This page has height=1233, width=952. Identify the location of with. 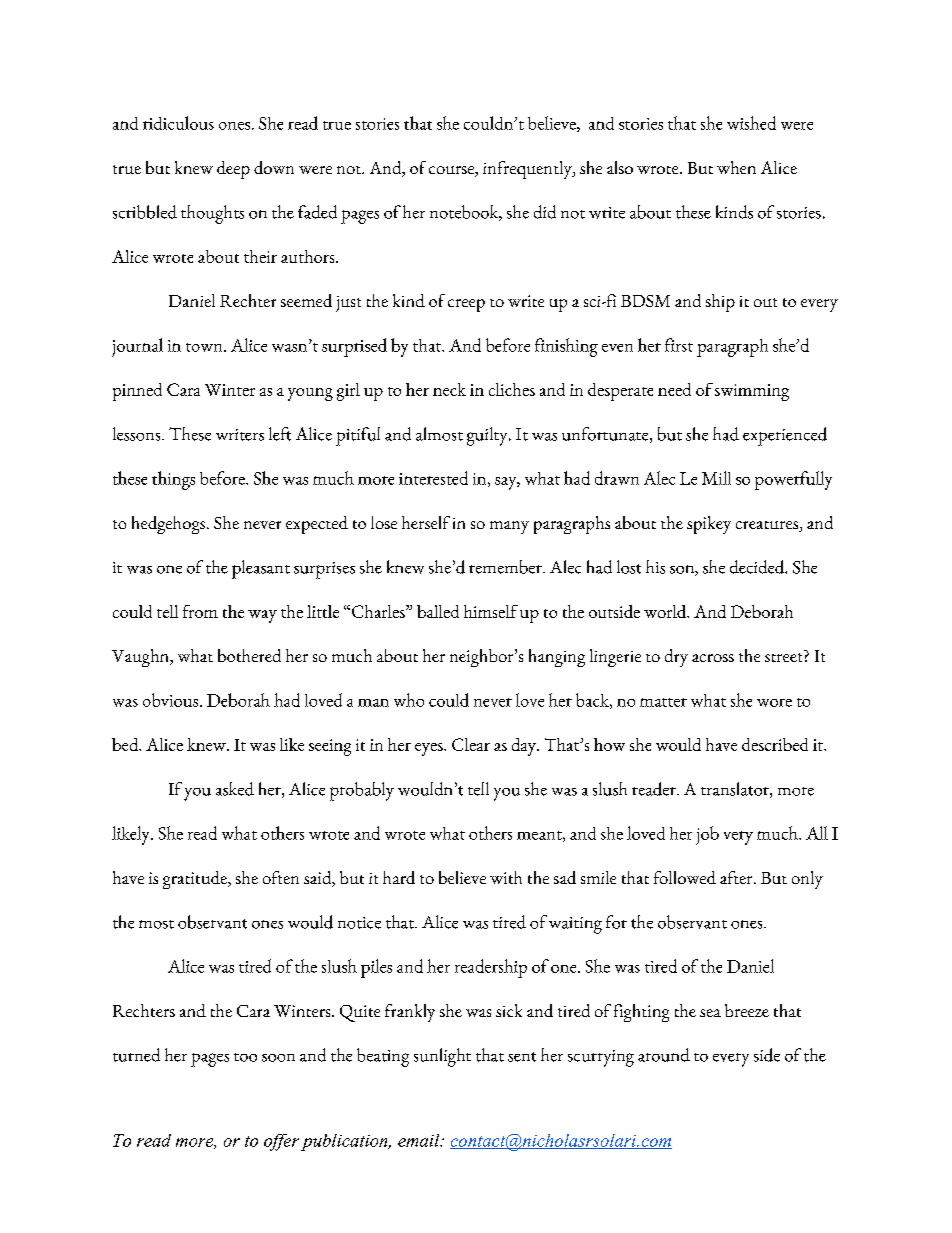
(506, 877).
